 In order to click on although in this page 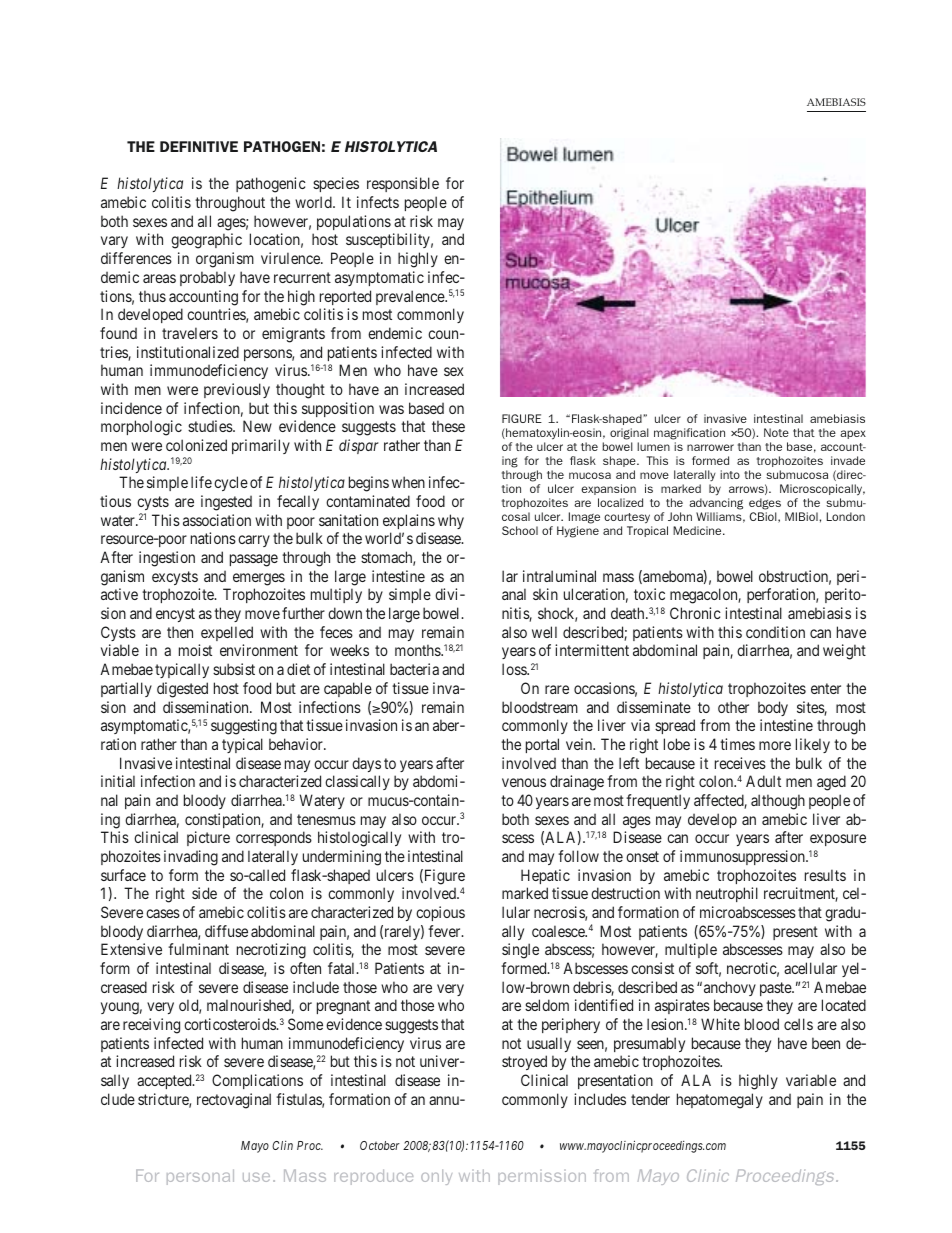, I will do `click(778, 802)`.
